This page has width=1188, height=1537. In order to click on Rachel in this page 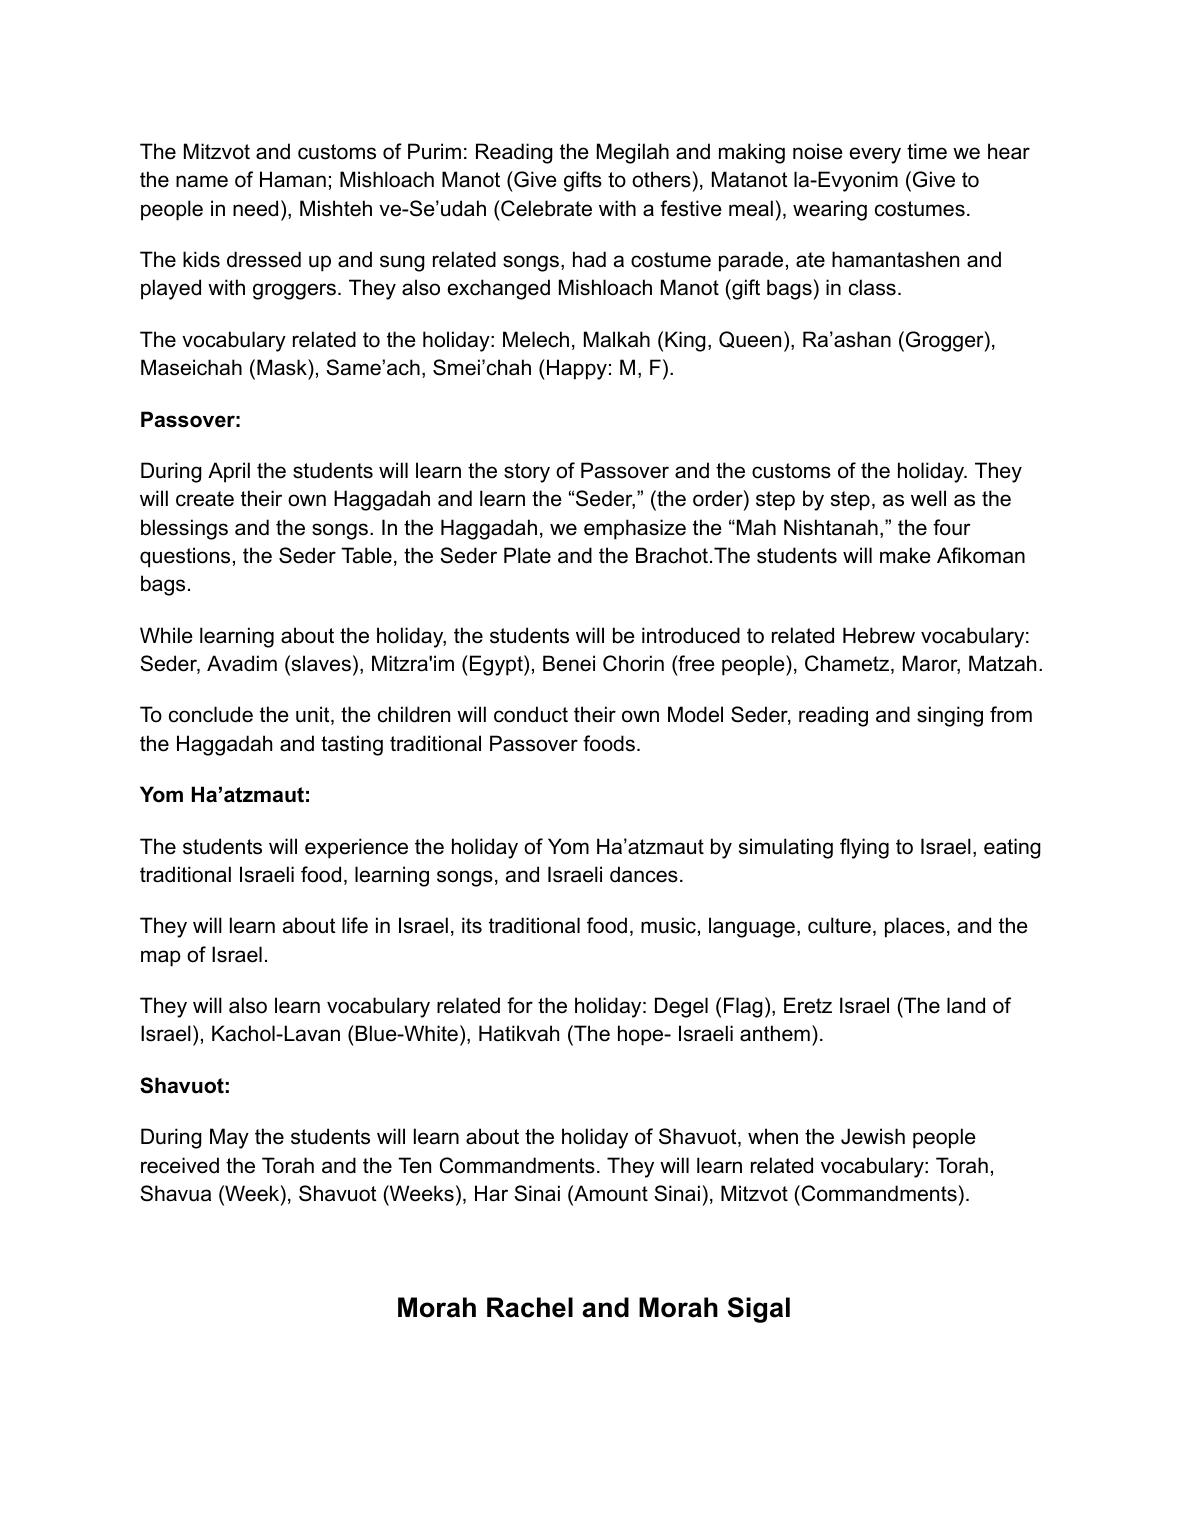, I will do `click(530, 1307)`.
